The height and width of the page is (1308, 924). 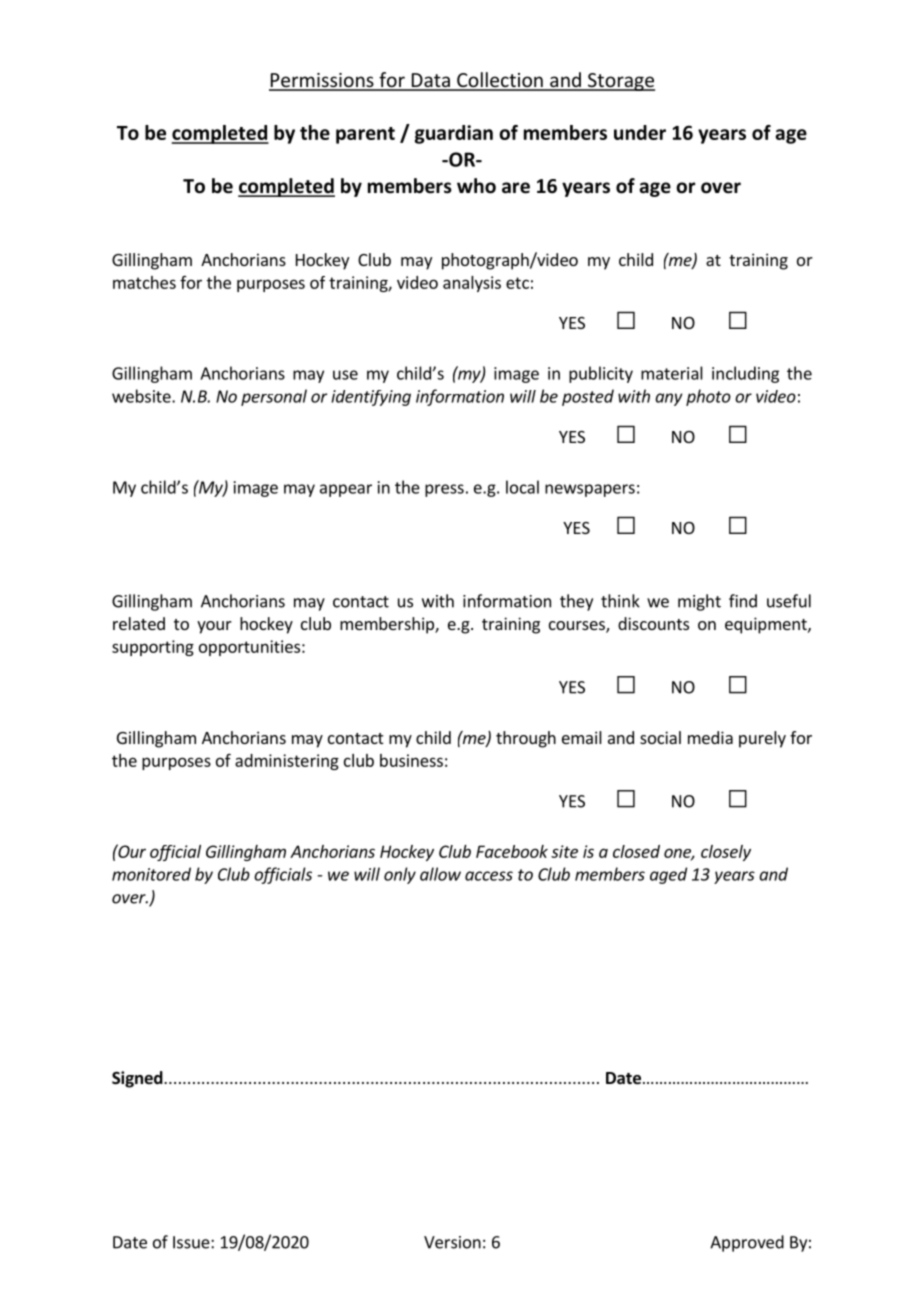 I want to click on Permissions, so click(x=322, y=81).
